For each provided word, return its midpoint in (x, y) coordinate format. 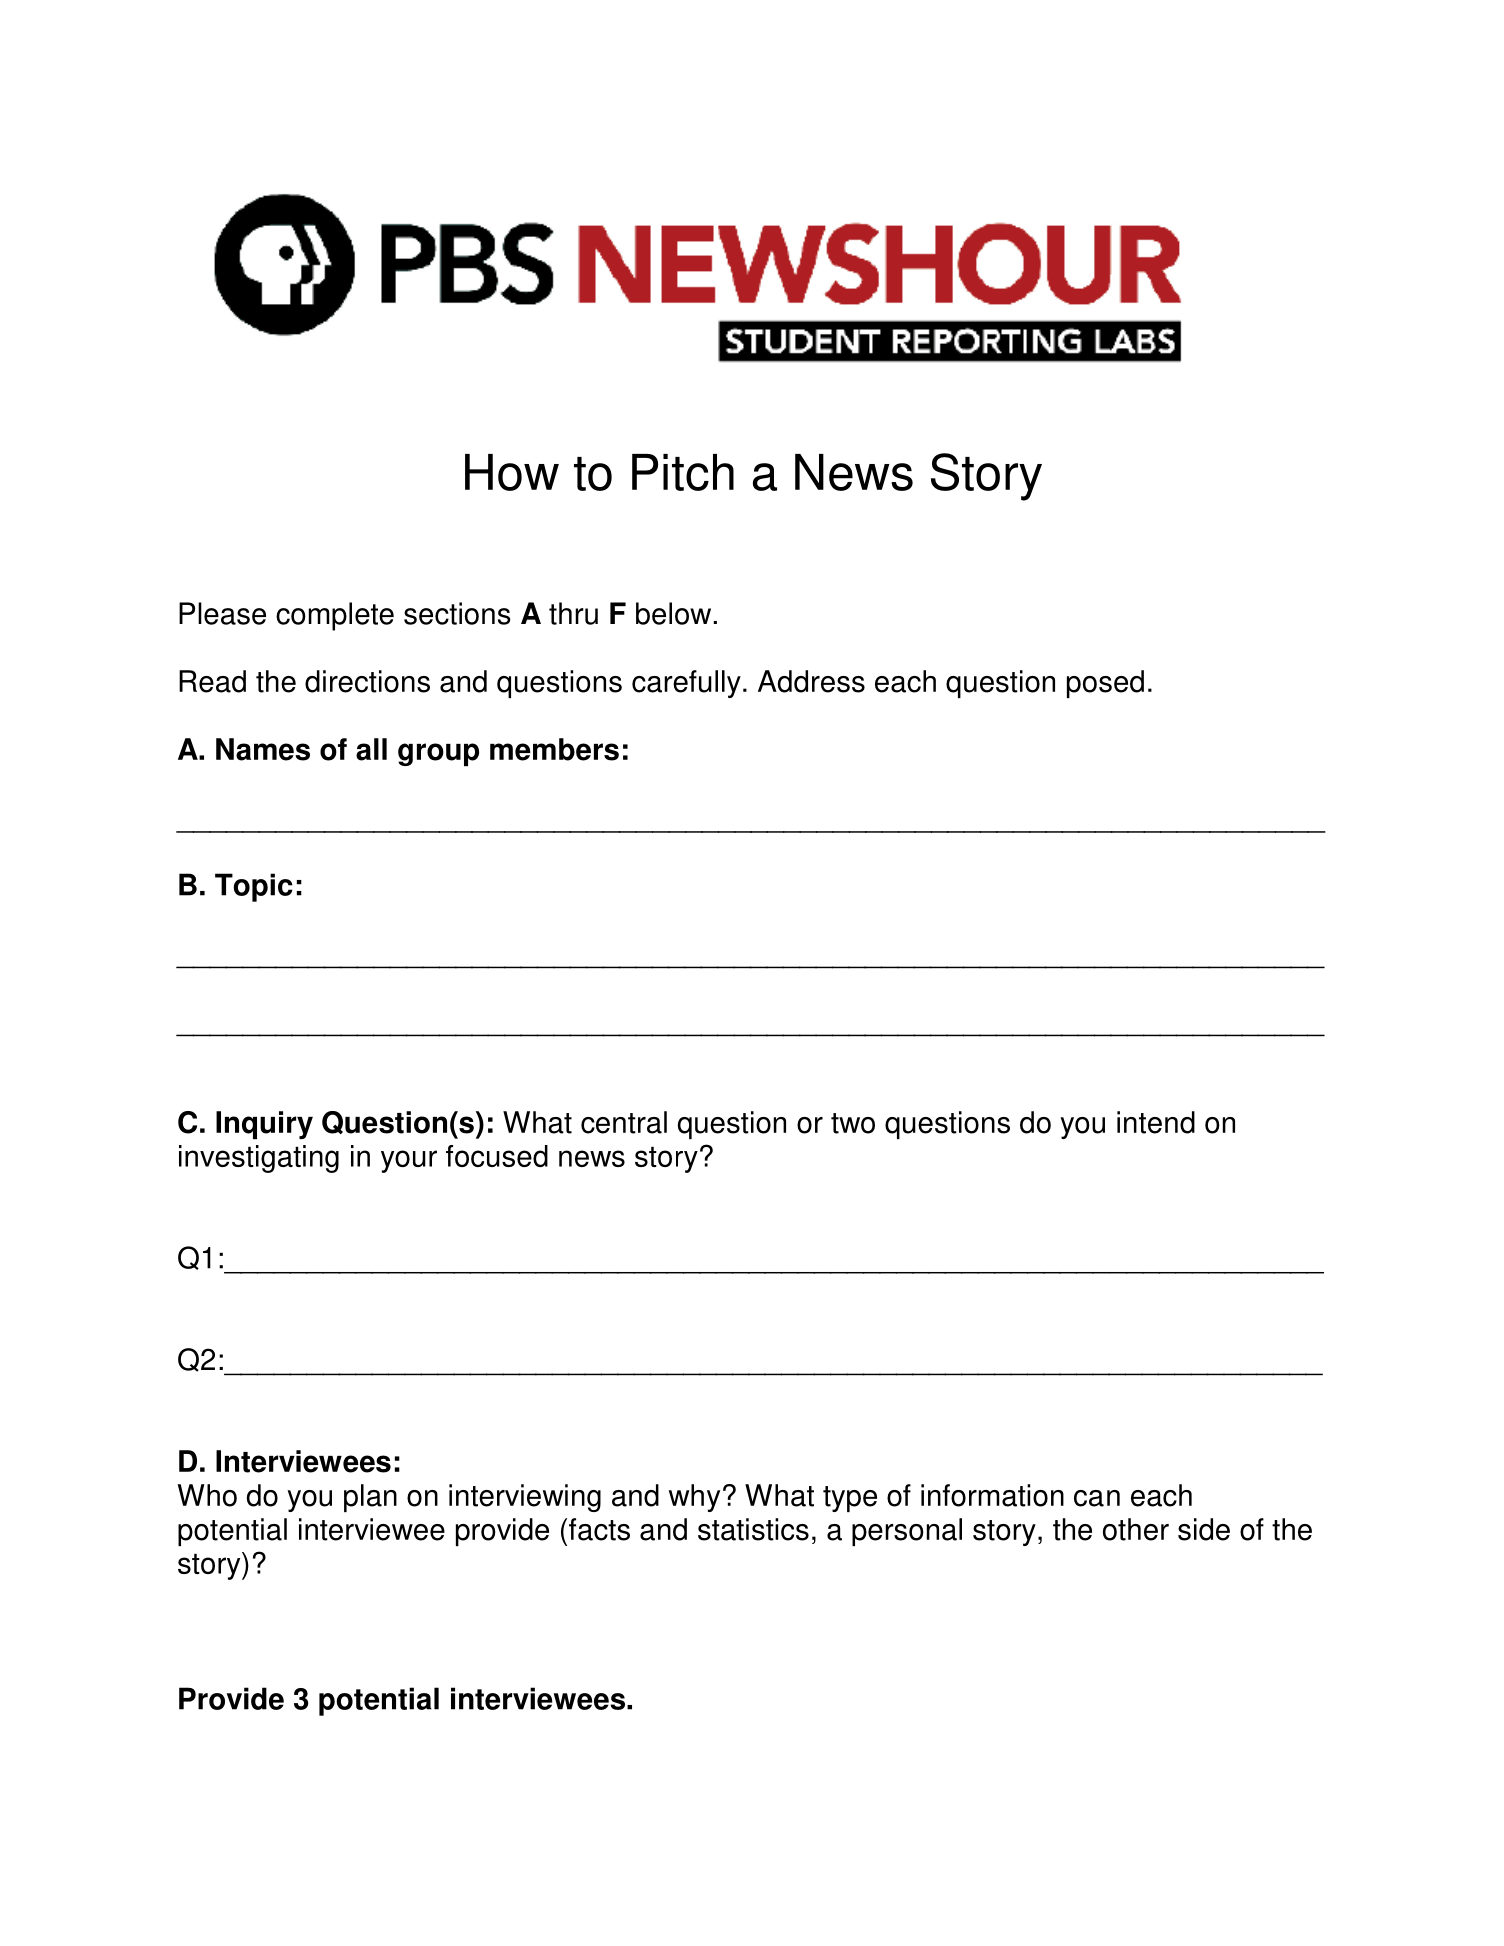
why (694, 1498)
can (1097, 1498)
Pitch (683, 472)
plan (370, 1498)
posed (1105, 684)
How (512, 472)
